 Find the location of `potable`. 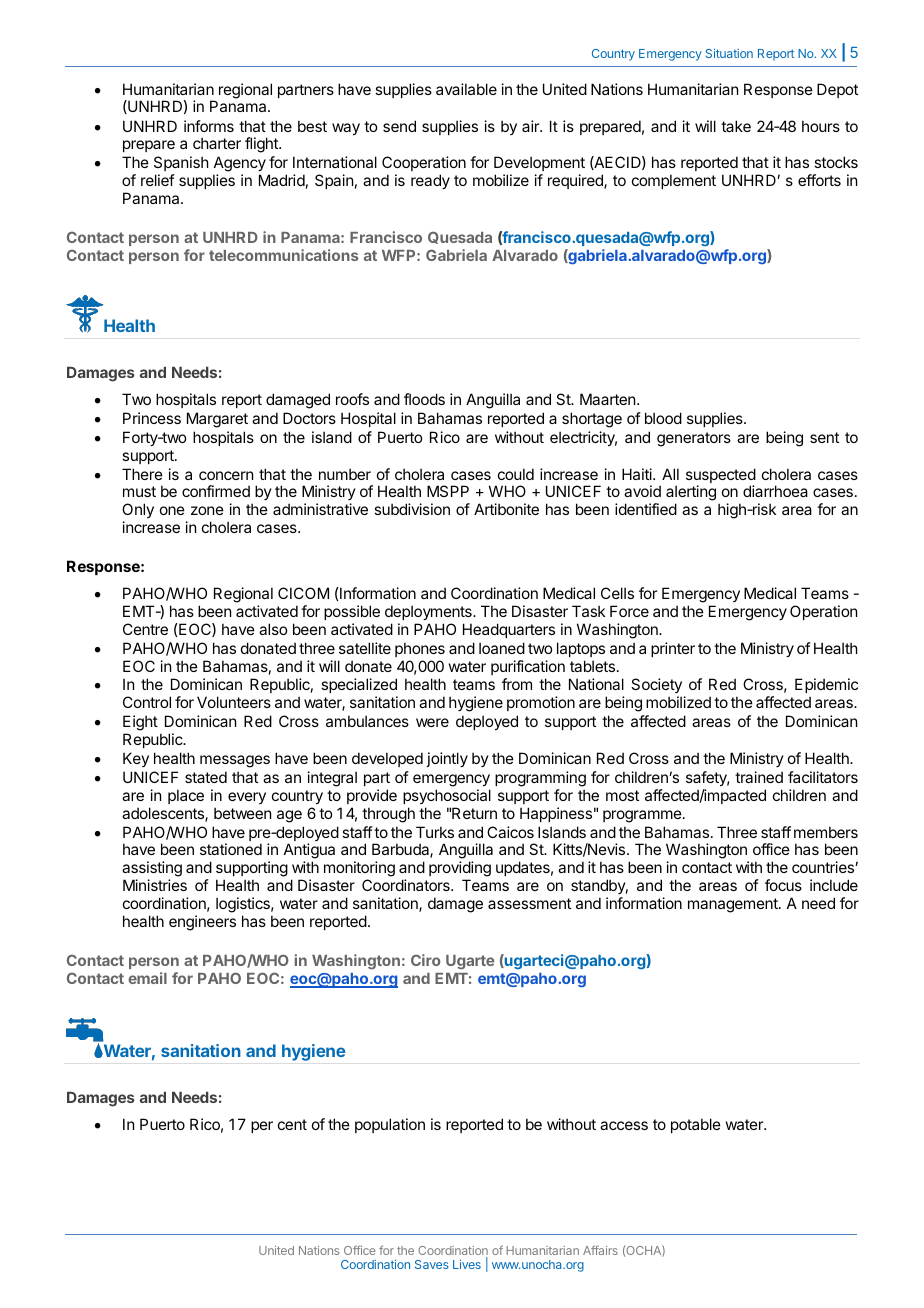

potable is located at coordinates (696, 1125).
